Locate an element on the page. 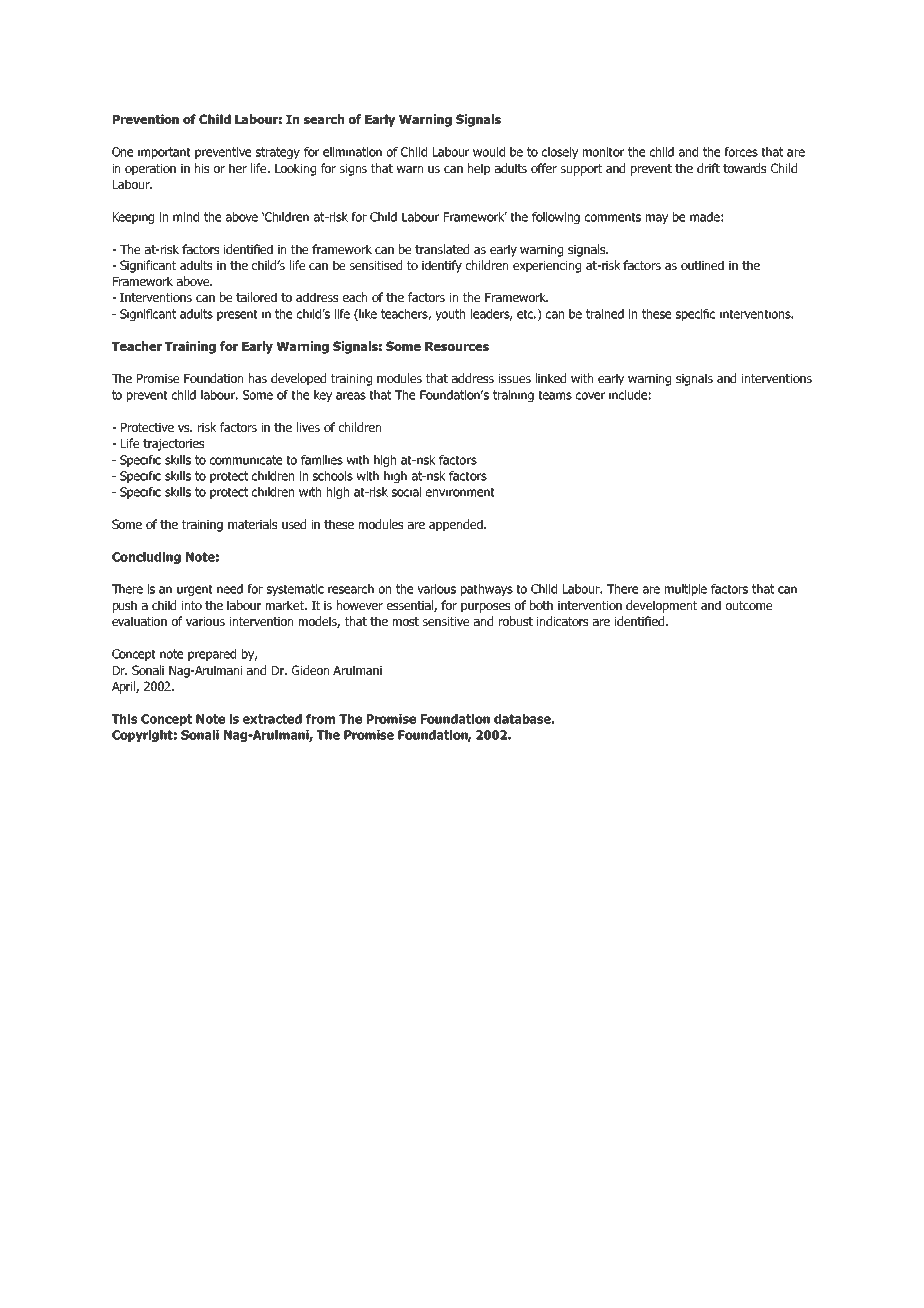 This page has width=924, height=1308. identify is located at coordinates (442, 266).
